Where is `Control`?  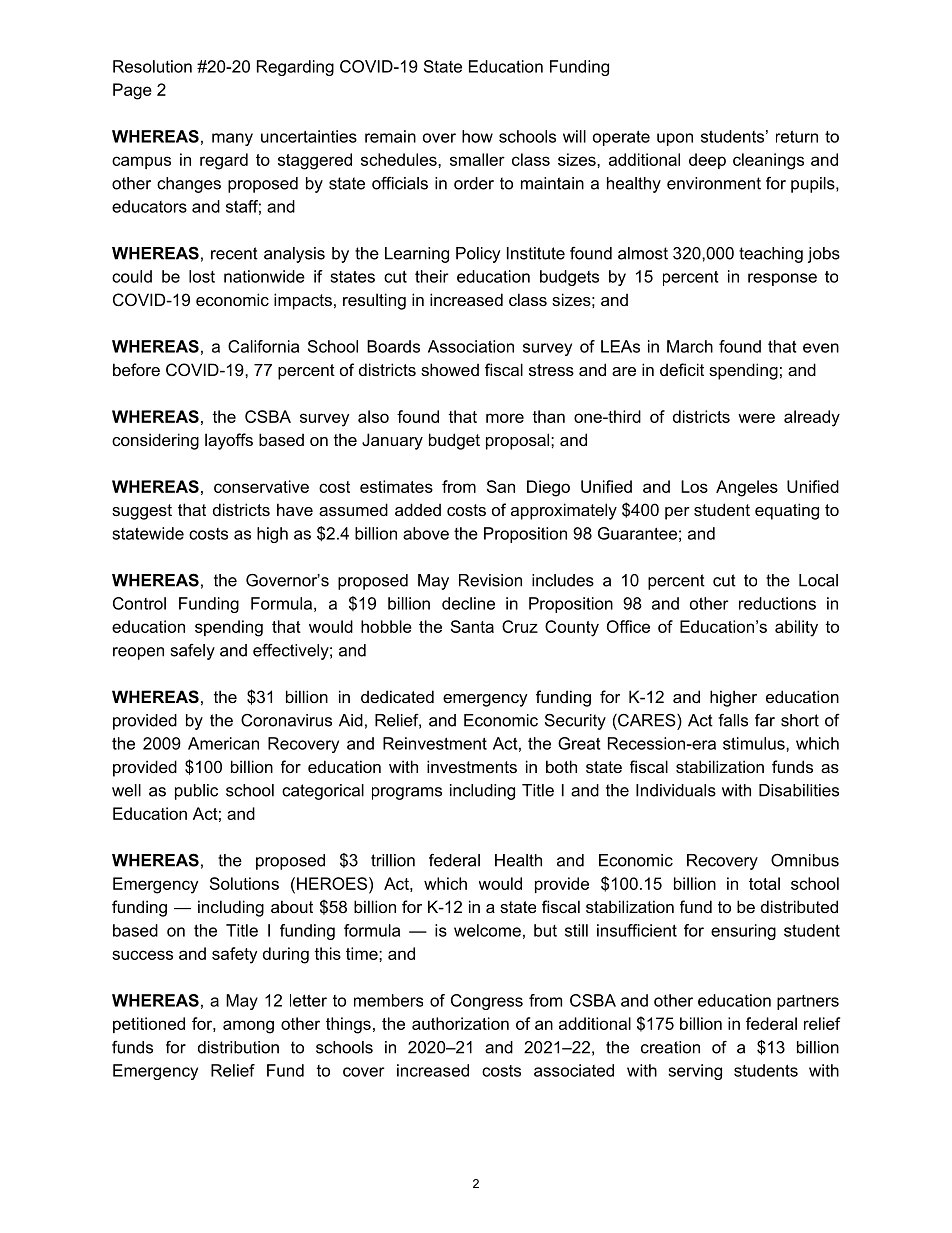
Control is located at coordinates (139, 603).
